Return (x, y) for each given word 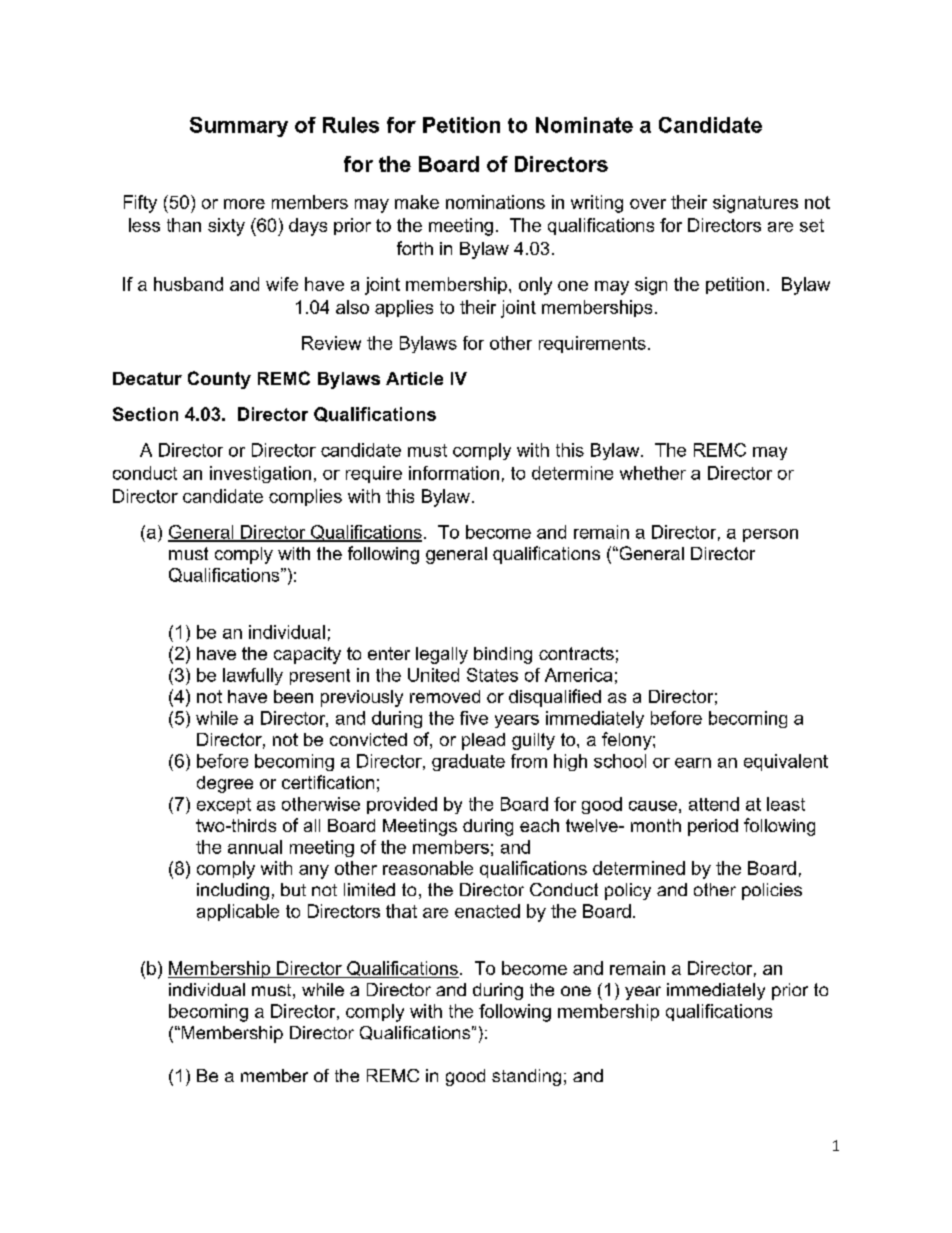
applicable (238, 912)
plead (483, 741)
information (454, 473)
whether (653, 473)
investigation (260, 474)
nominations (495, 202)
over (648, 204)
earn (693, 763)
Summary (239, 127)
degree (225, 784)
